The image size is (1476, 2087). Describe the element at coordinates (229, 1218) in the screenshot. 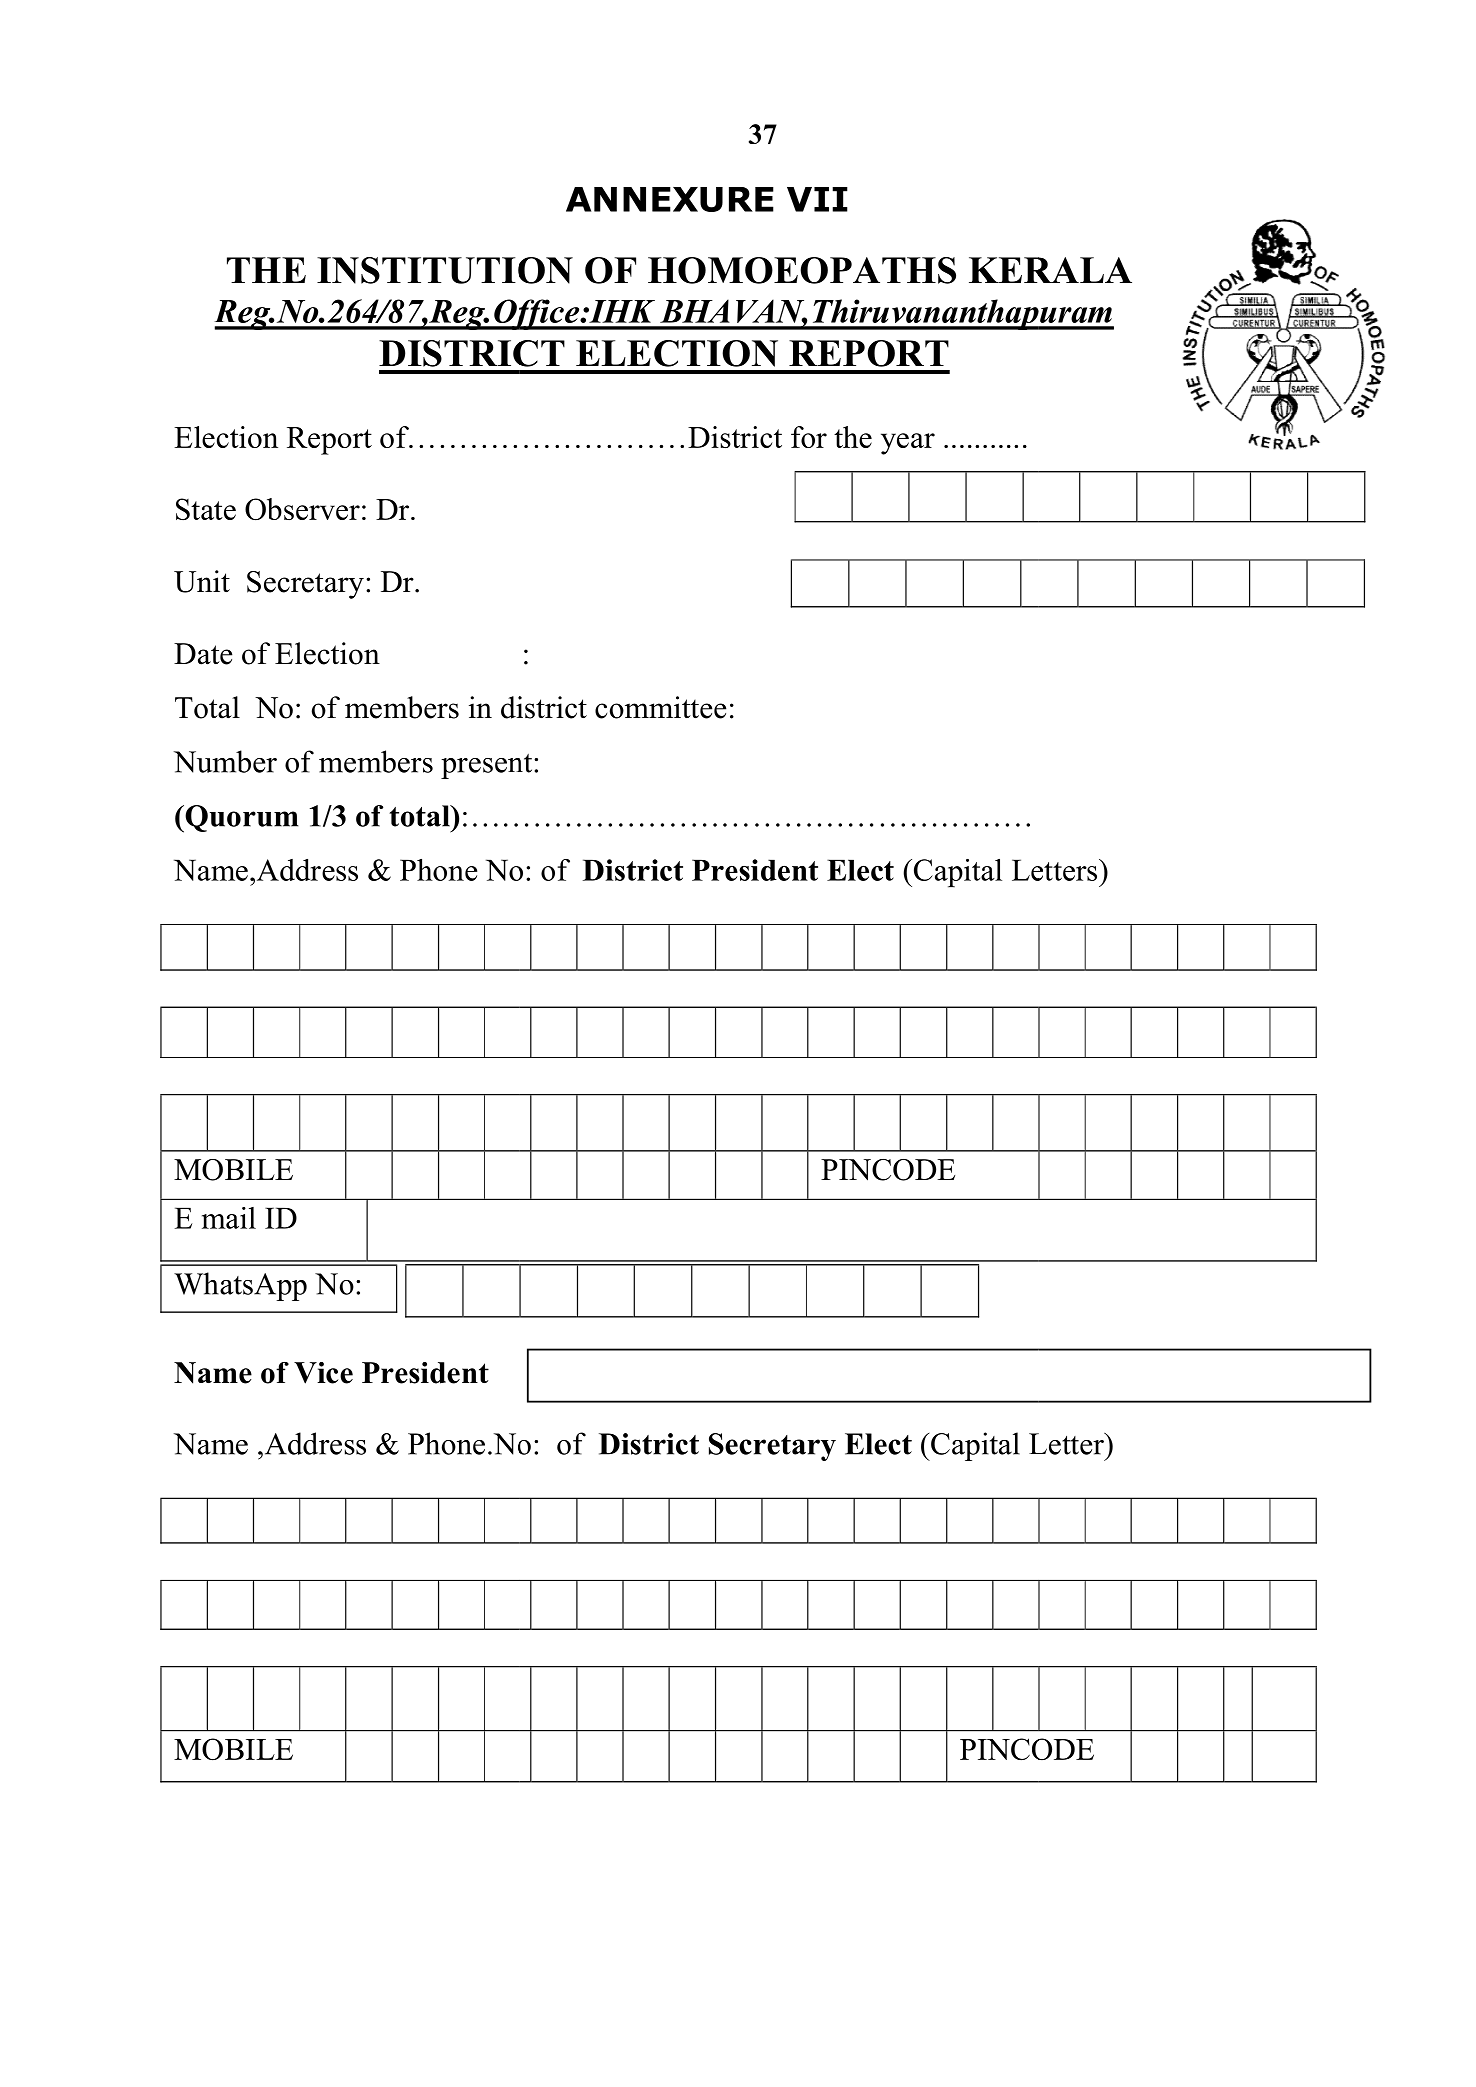

I see `mail` at that location.
